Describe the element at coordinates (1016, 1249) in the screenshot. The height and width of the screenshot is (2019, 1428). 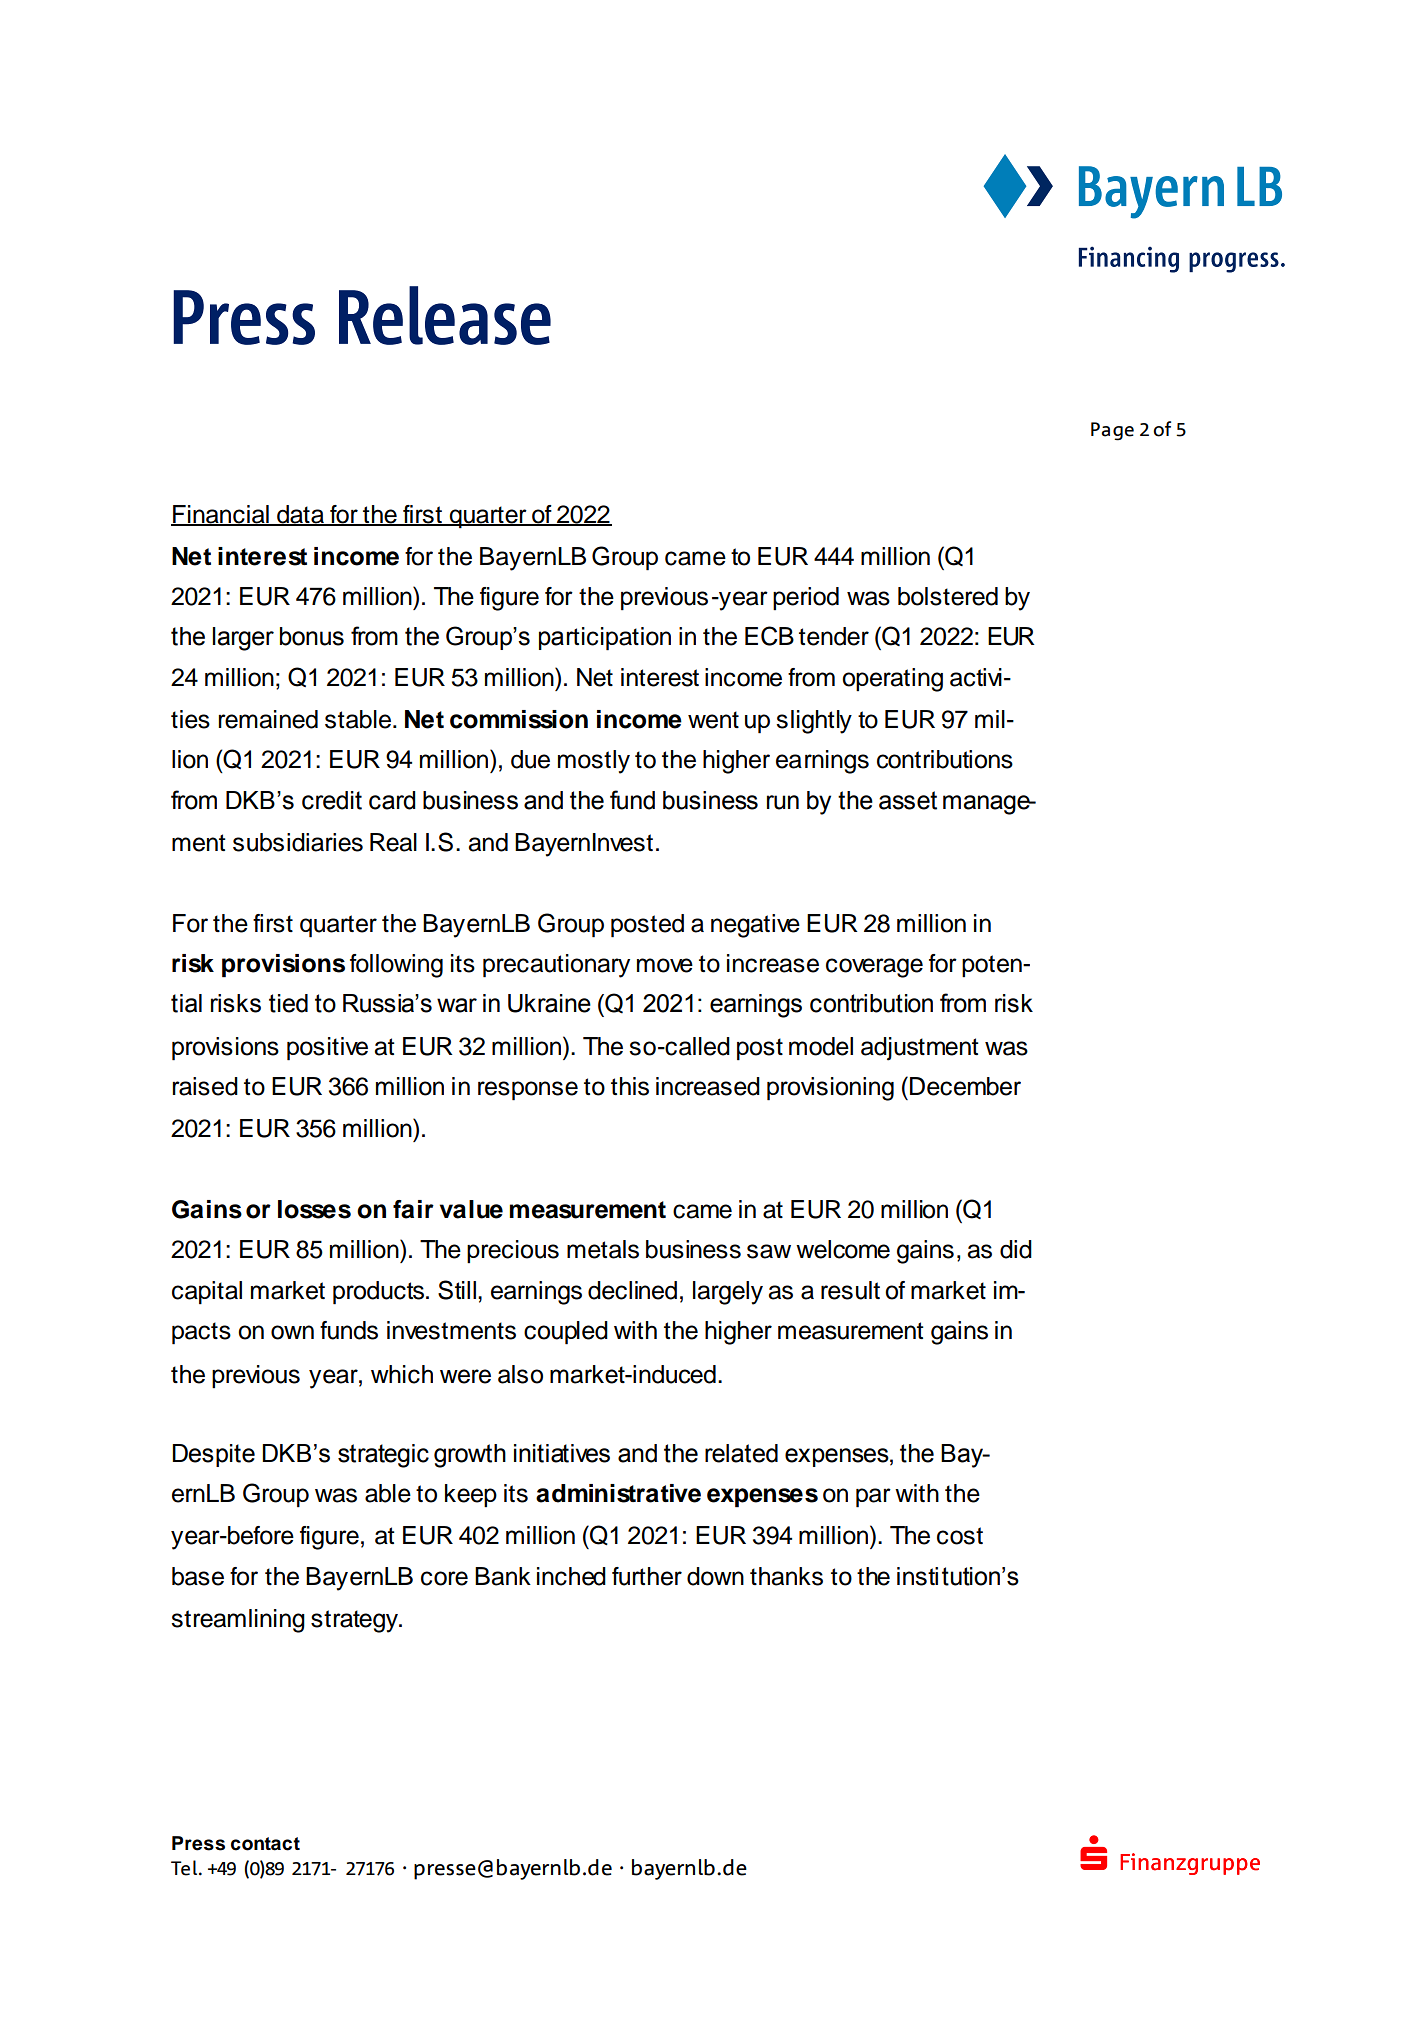
I see `did` at that location.
